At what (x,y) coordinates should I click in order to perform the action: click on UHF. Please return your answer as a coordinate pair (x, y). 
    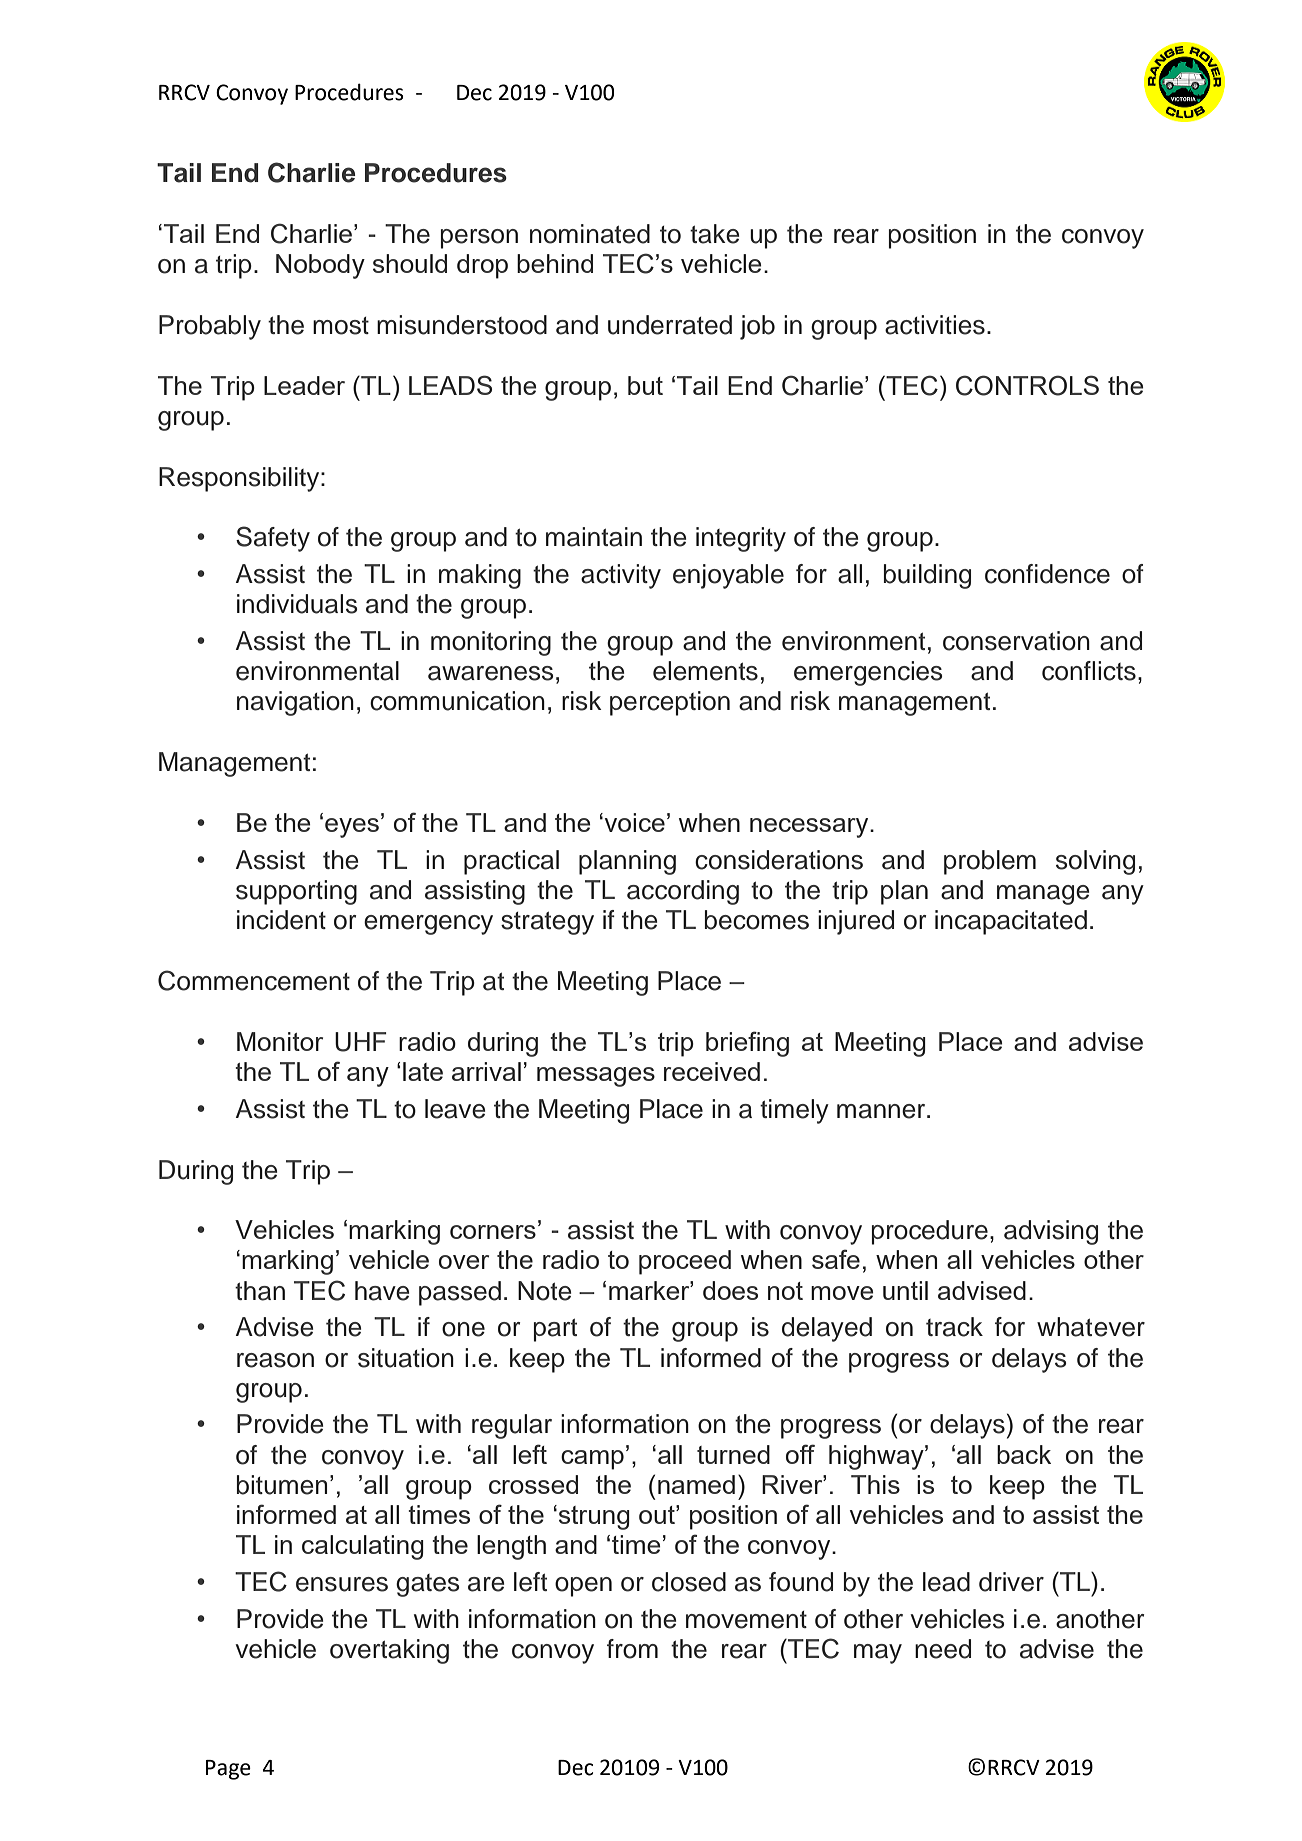
    Looking at the image, I should click on (361, 1042).
